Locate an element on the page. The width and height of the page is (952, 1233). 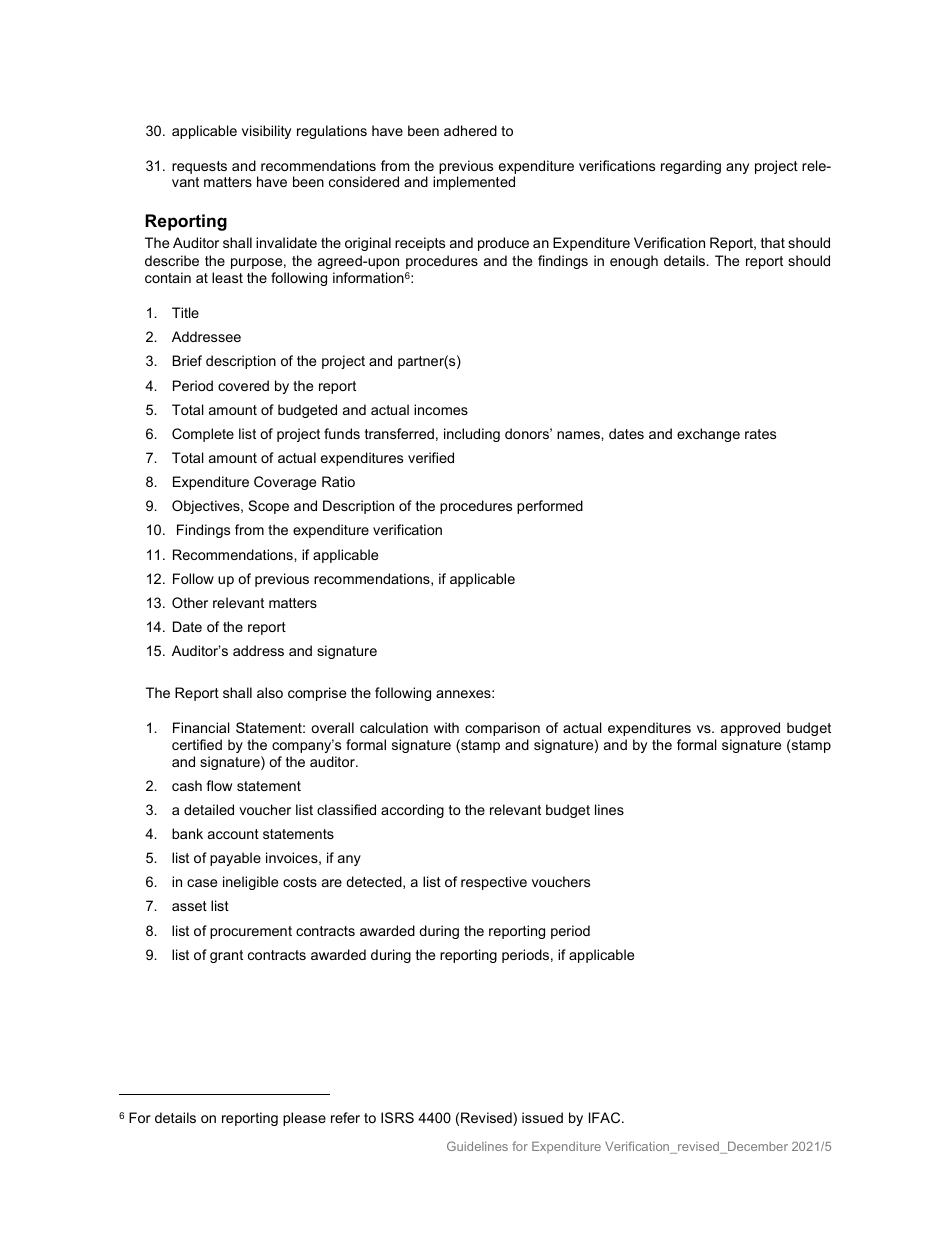
implemented is located at coordinates (474, 183).
